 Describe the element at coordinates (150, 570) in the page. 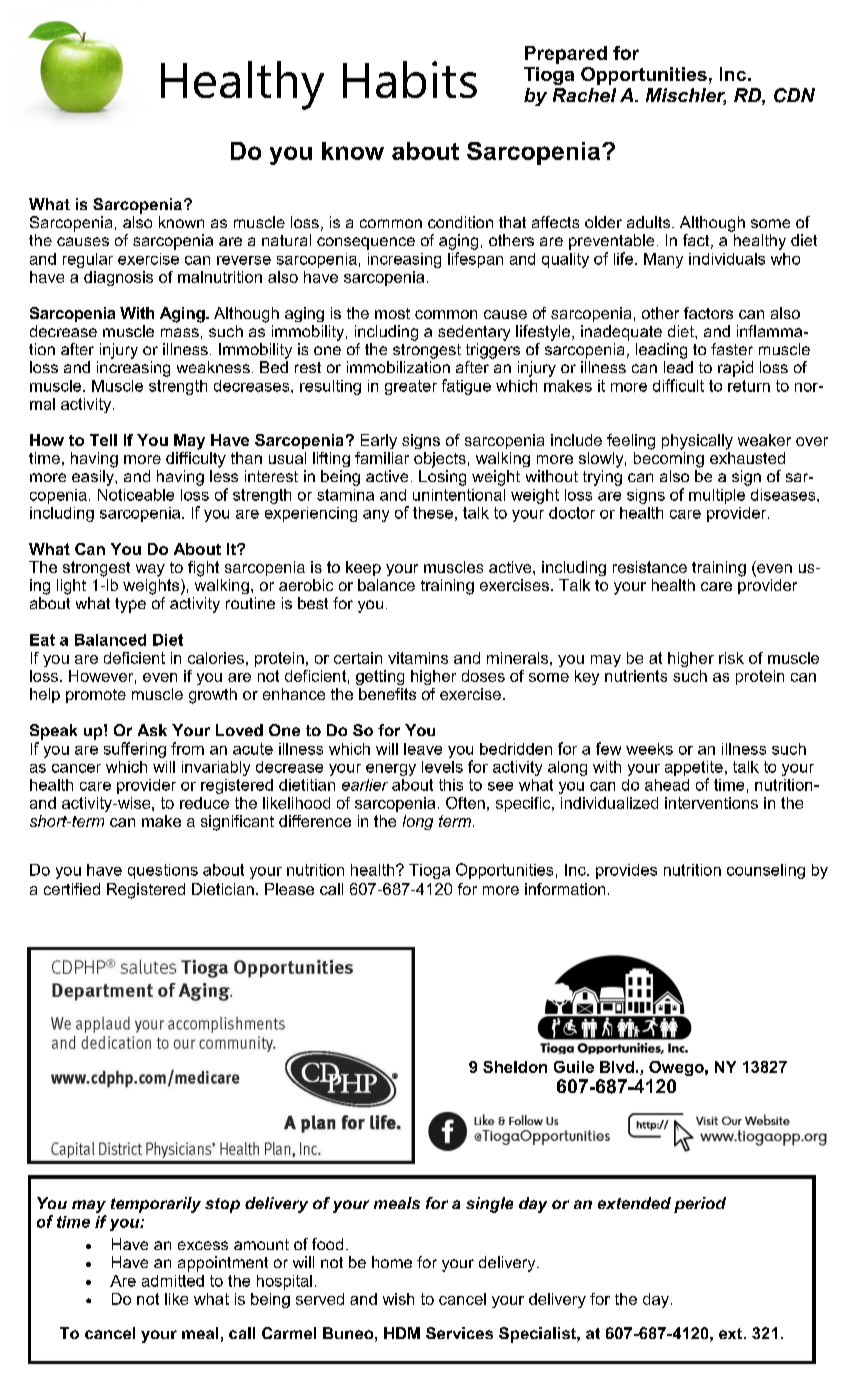

I see `way` at that location.
